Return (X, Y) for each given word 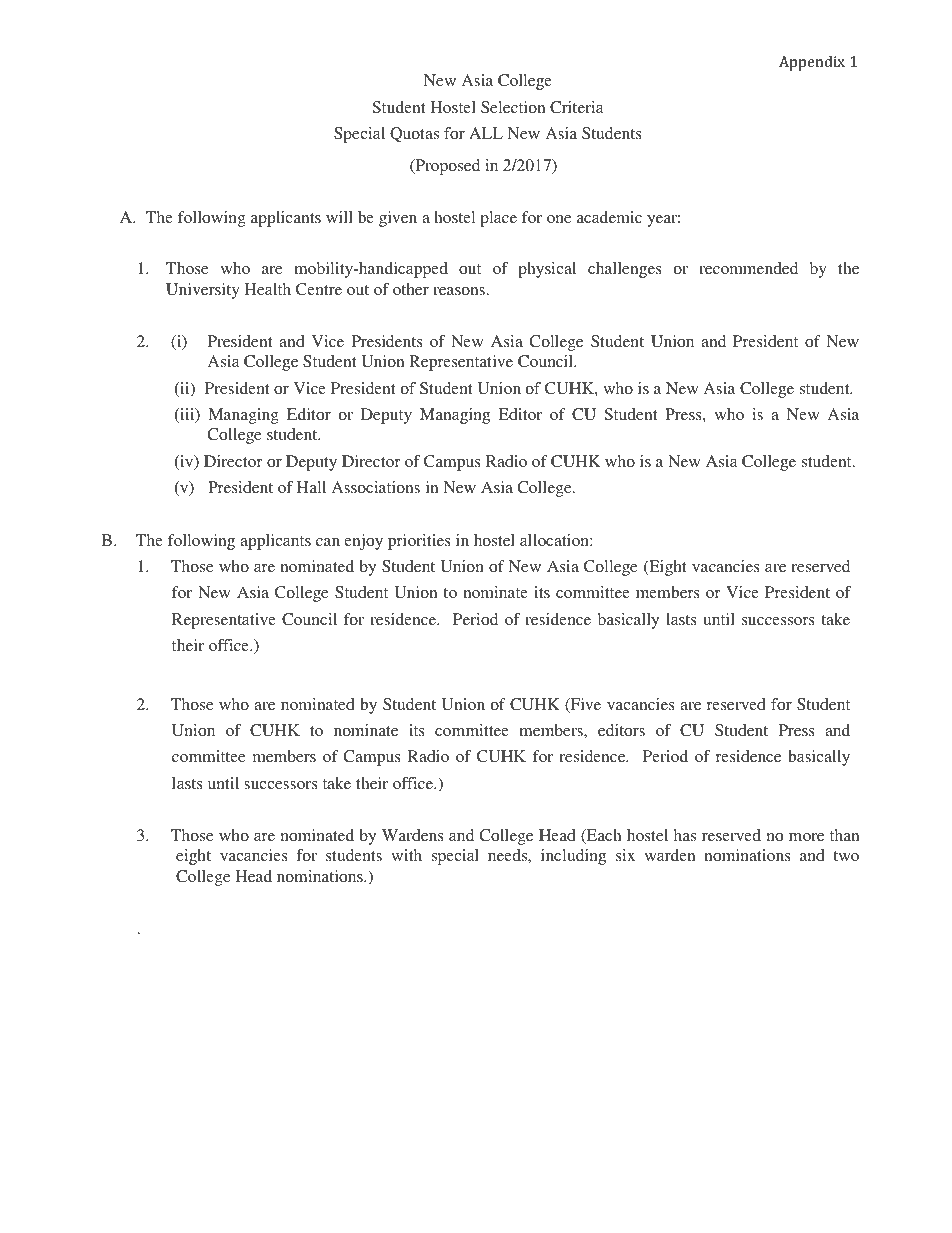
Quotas (414, 134)
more (806, 837)
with (406, 855)
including (573, 857)
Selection (513, 107)
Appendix (812, 63)
